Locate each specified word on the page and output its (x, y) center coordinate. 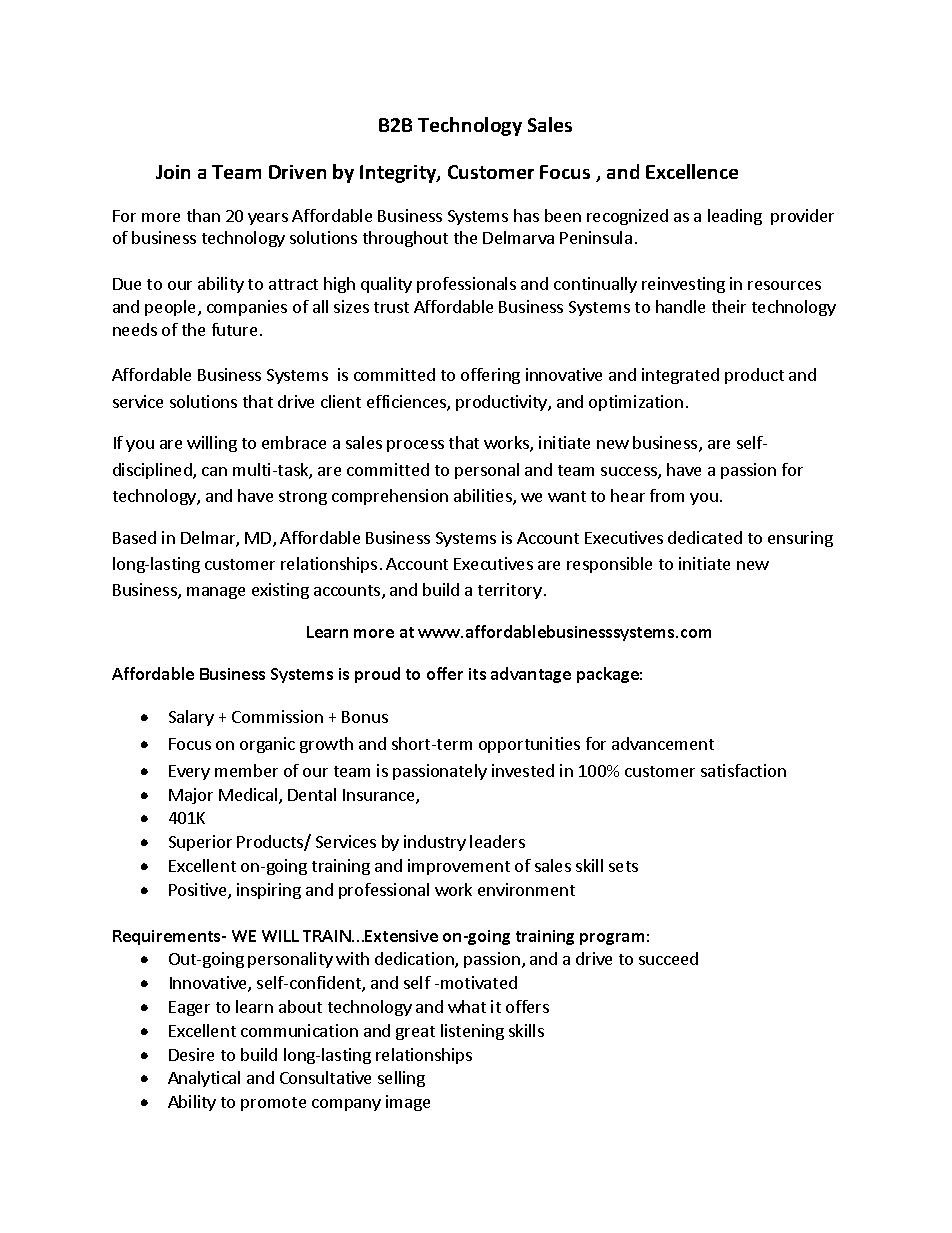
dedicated (705, 537)
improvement (459, 867)
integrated (680, 376)
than (203, 215)
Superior (200, 843)
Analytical (204, 1079)
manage (216, 593)
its (477, 674)
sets (623, 866)
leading (735, 217)
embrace (294, 442)
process (415, 446)
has (526, 215)
